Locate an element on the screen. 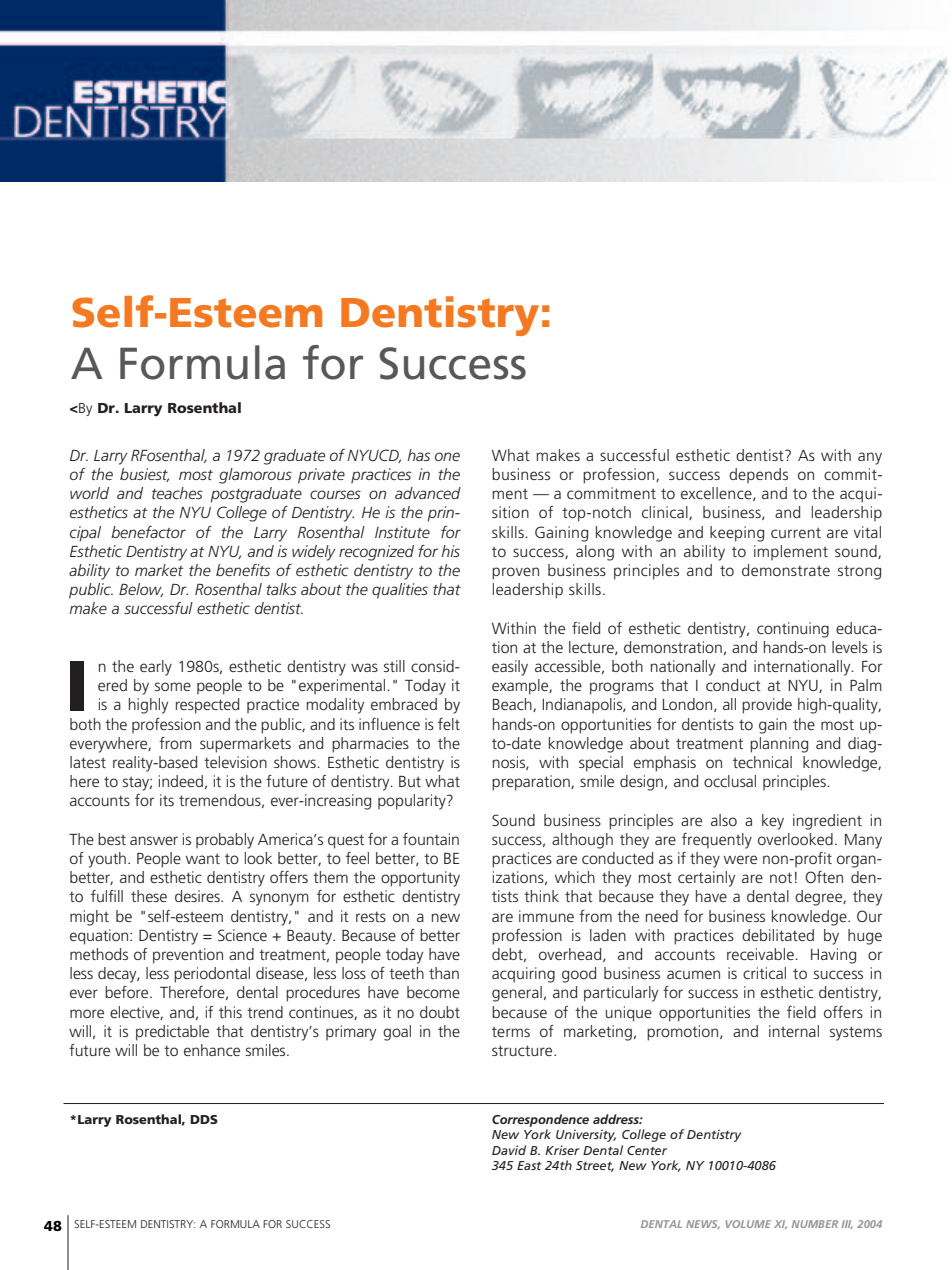 The height and width of the screenshot is (1270, 952). key is located at coordinates (773, 822).
